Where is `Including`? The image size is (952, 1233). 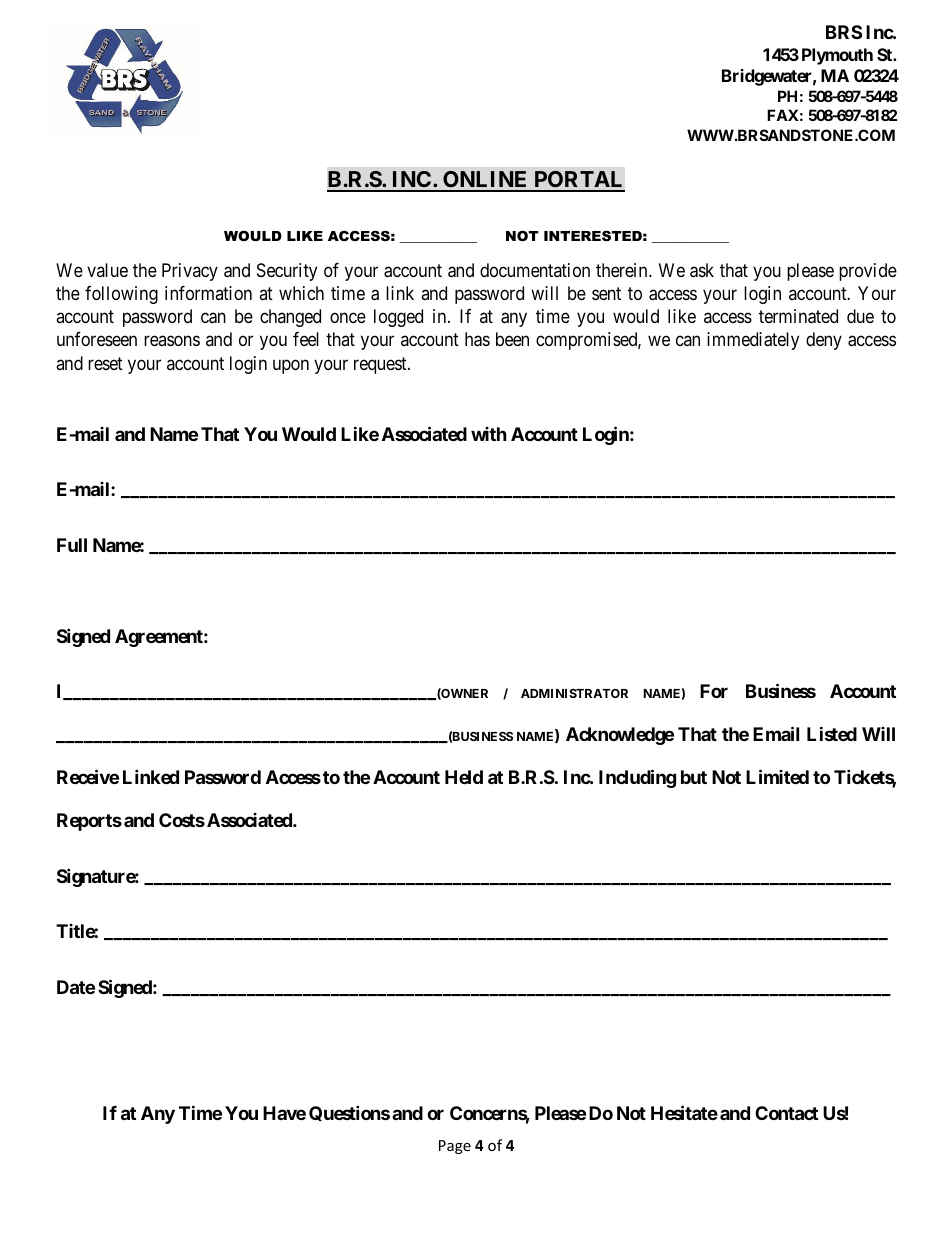 Including is located at coordinates (637, 778).
